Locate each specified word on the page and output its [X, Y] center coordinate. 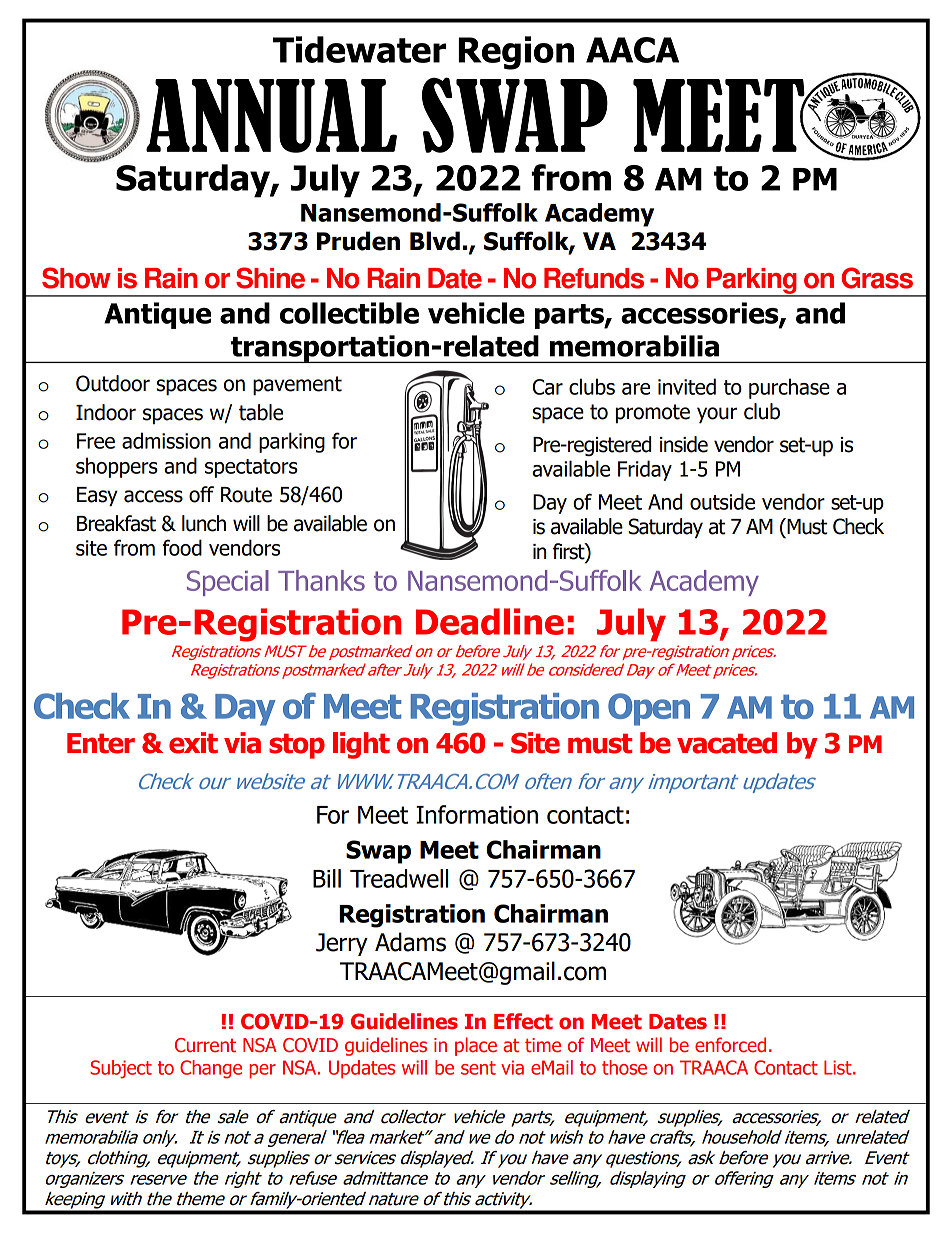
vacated [727, 743]
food [182, 547]
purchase [789, 388]
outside [722, 501]
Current [205, 1045]
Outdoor [113, 383]
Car [548, 387]
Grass [877, 278]
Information [477, 814]
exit [193, 743]
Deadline [490, 621]
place [476, 1046]
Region [516, 53]
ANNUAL [271, 116]
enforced [730, 1045]
